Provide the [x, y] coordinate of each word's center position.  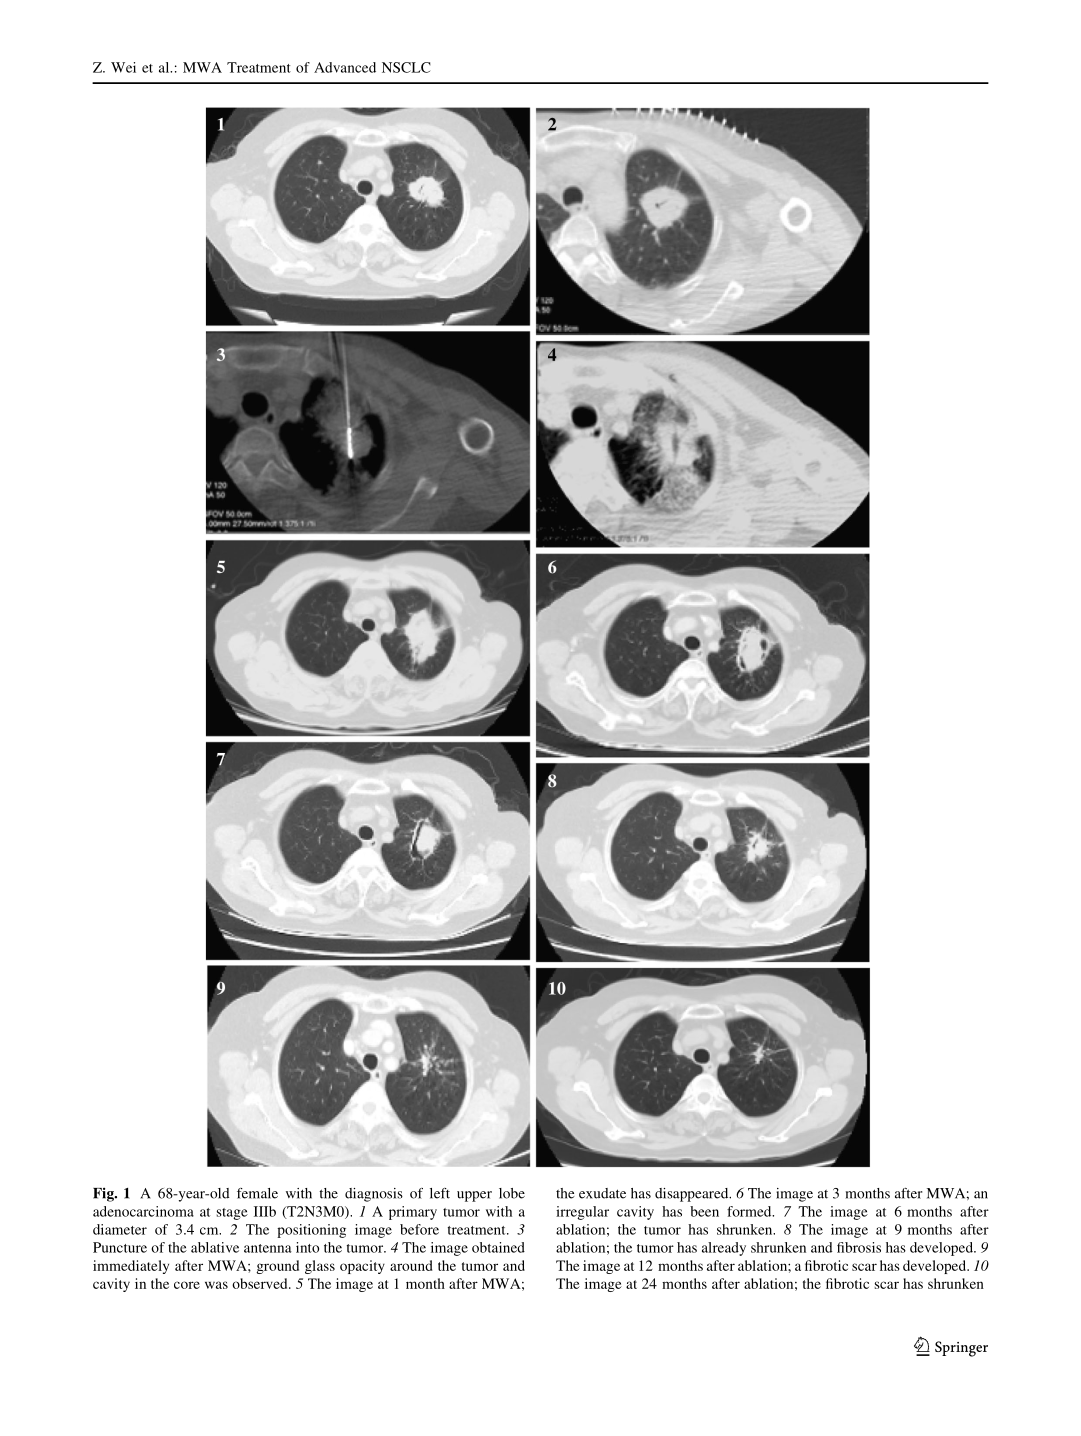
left [440, 1193]
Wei [123, 67]
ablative [215, 1247]
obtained [498, 1247]
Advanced [345, 67]
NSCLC [406, 67]
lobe [512, 1193]
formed [750, 1211]
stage [232, 1214]
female [257, 1193]
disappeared [693, 1195]
